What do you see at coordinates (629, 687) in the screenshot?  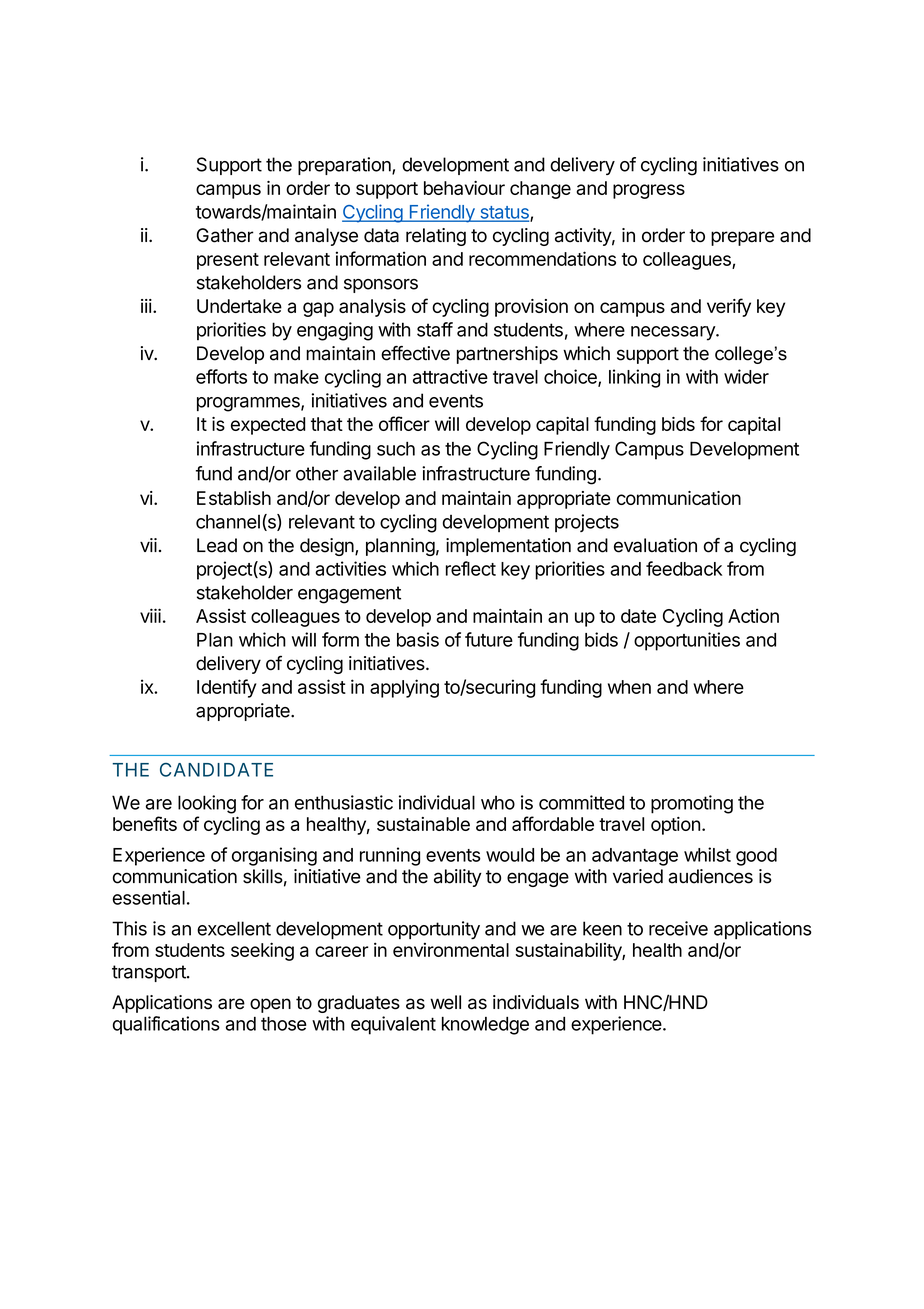 I see `when` at bounding box center [629, 687].
